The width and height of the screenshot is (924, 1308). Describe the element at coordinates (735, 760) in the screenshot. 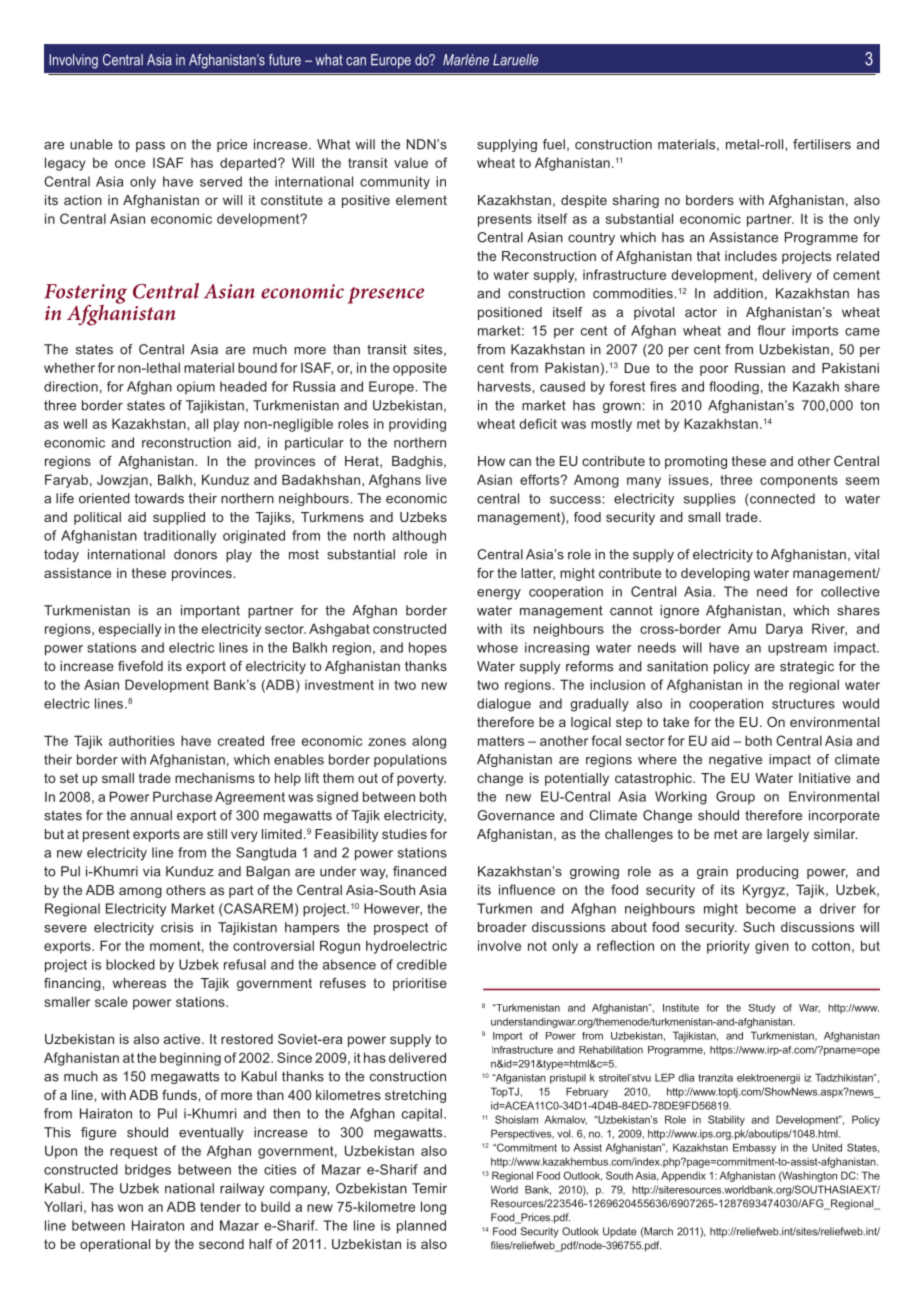

I see `negative` at that location.
